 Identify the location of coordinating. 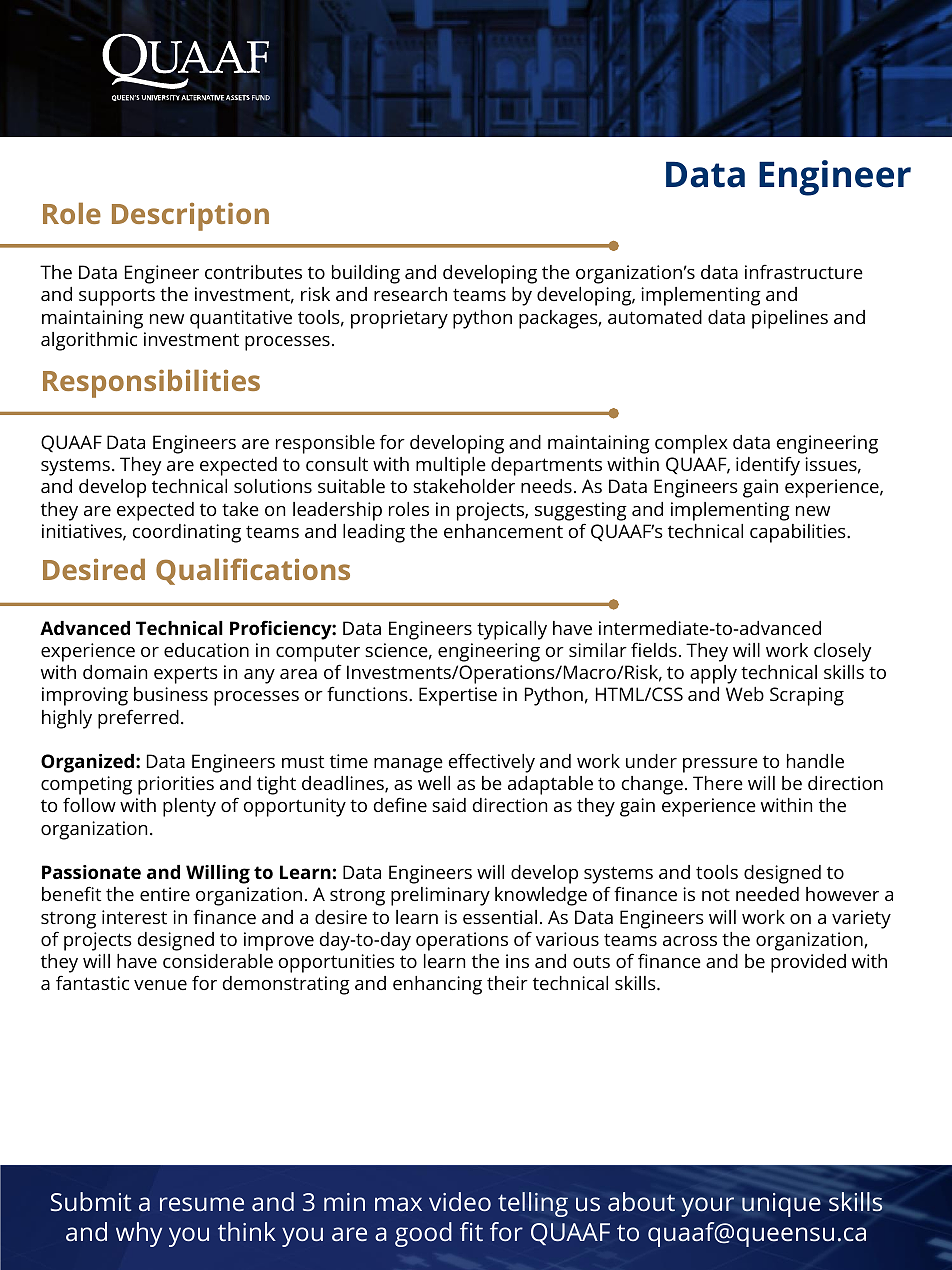
(187, 533).
